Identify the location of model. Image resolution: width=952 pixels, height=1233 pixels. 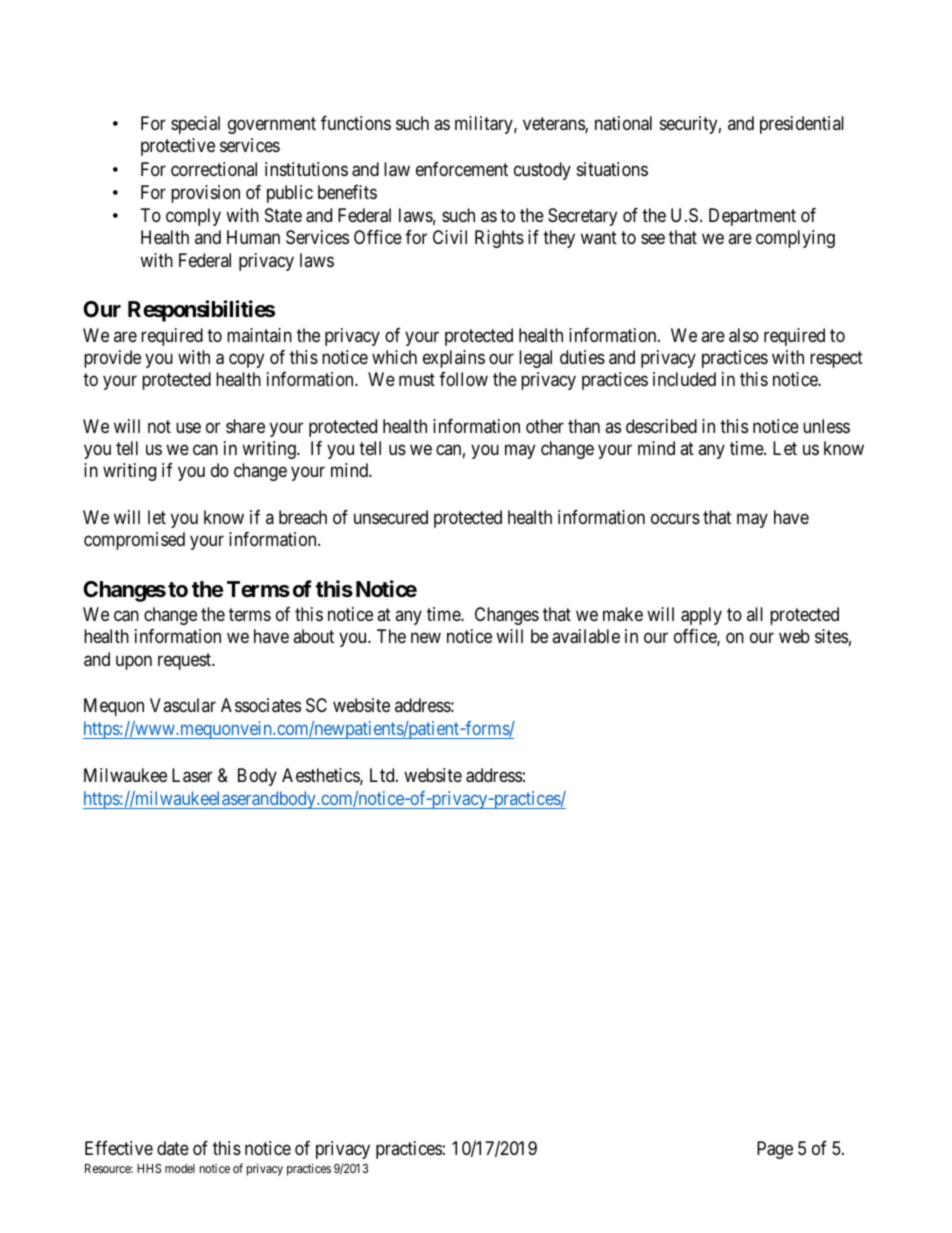
(180, 1168).
